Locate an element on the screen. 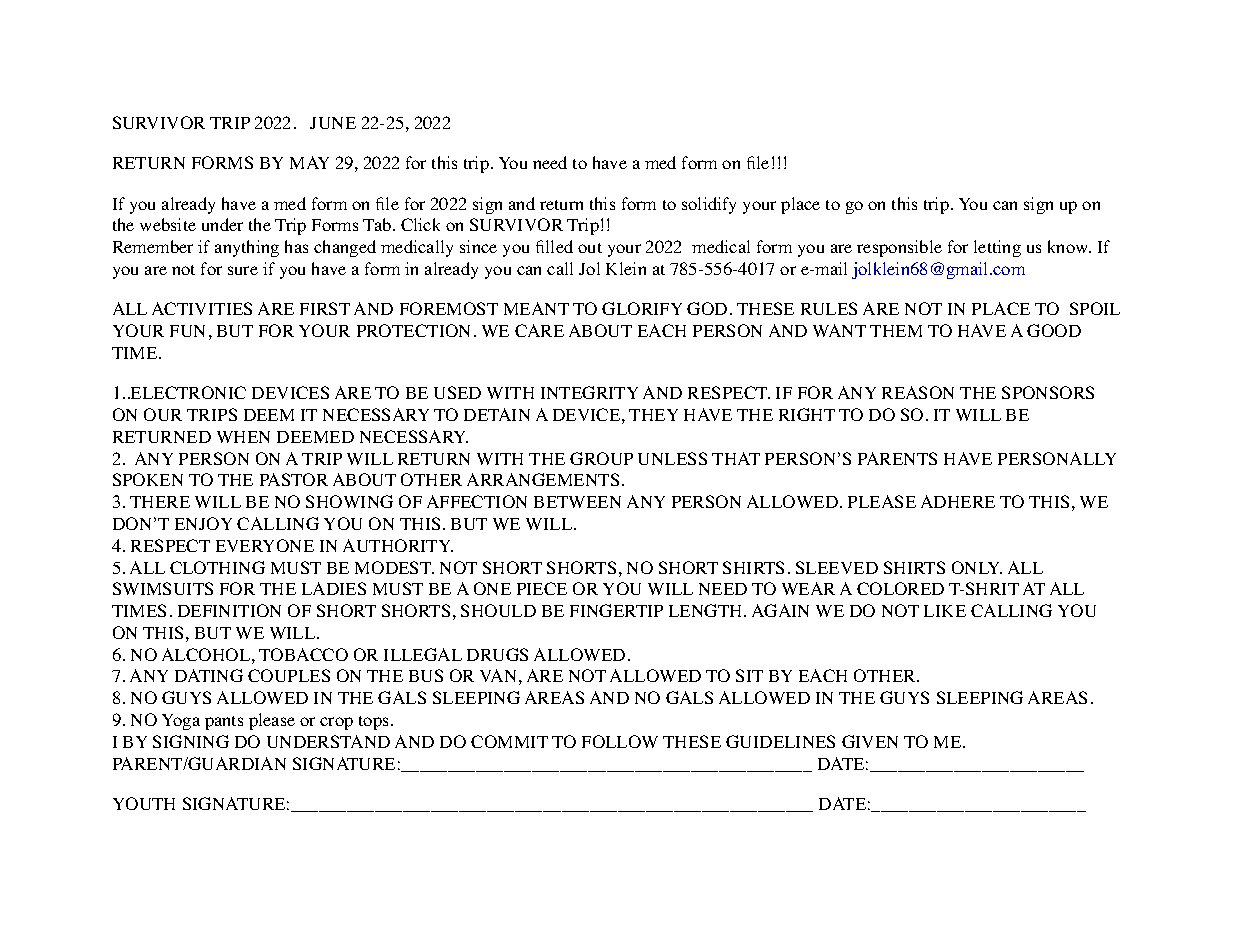 This screenshot has width=1233, height=952. FOLLOW is located at coordinates (620, 741).
